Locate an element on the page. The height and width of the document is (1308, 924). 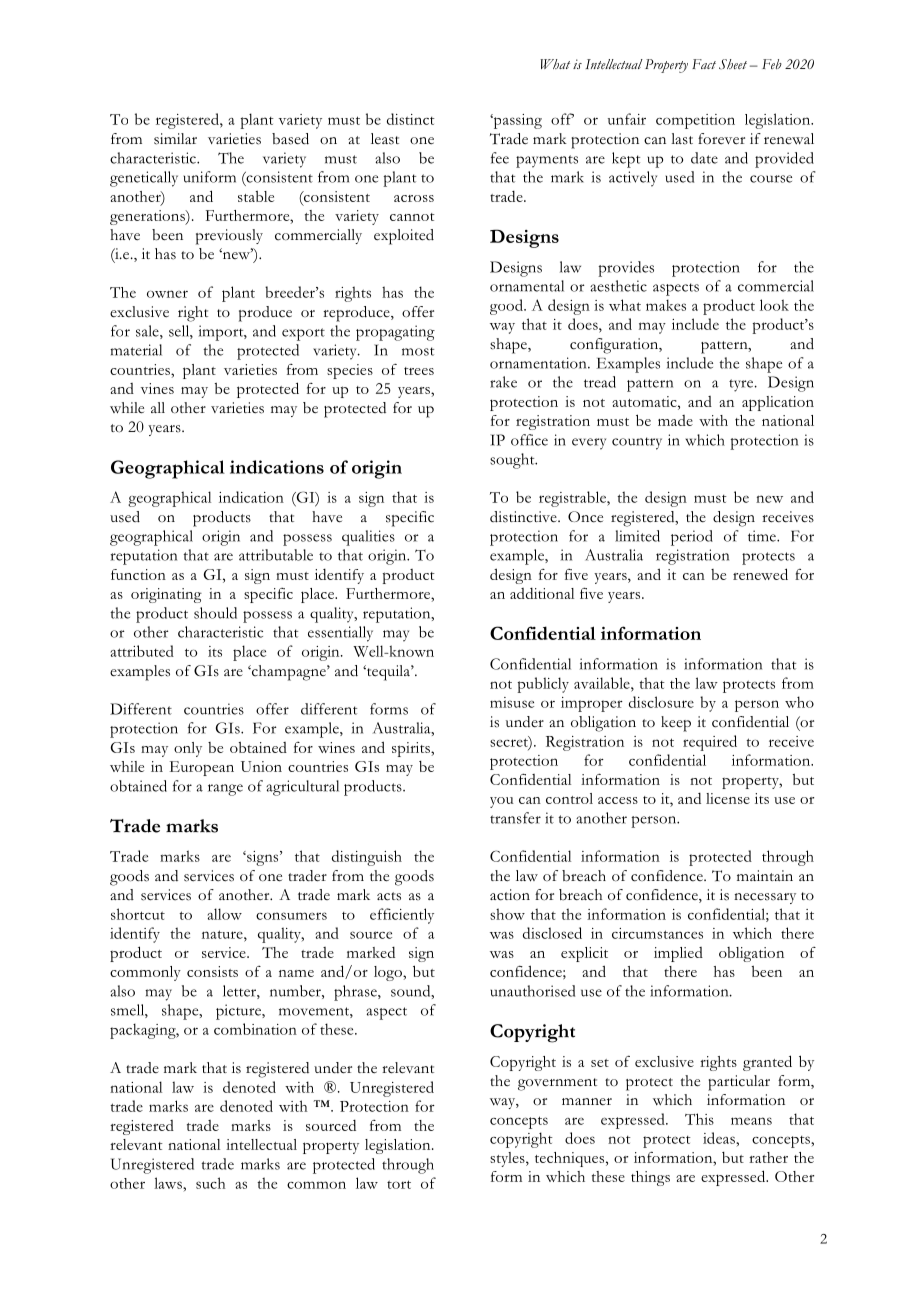
such is located at coordinates (210, 1183).
